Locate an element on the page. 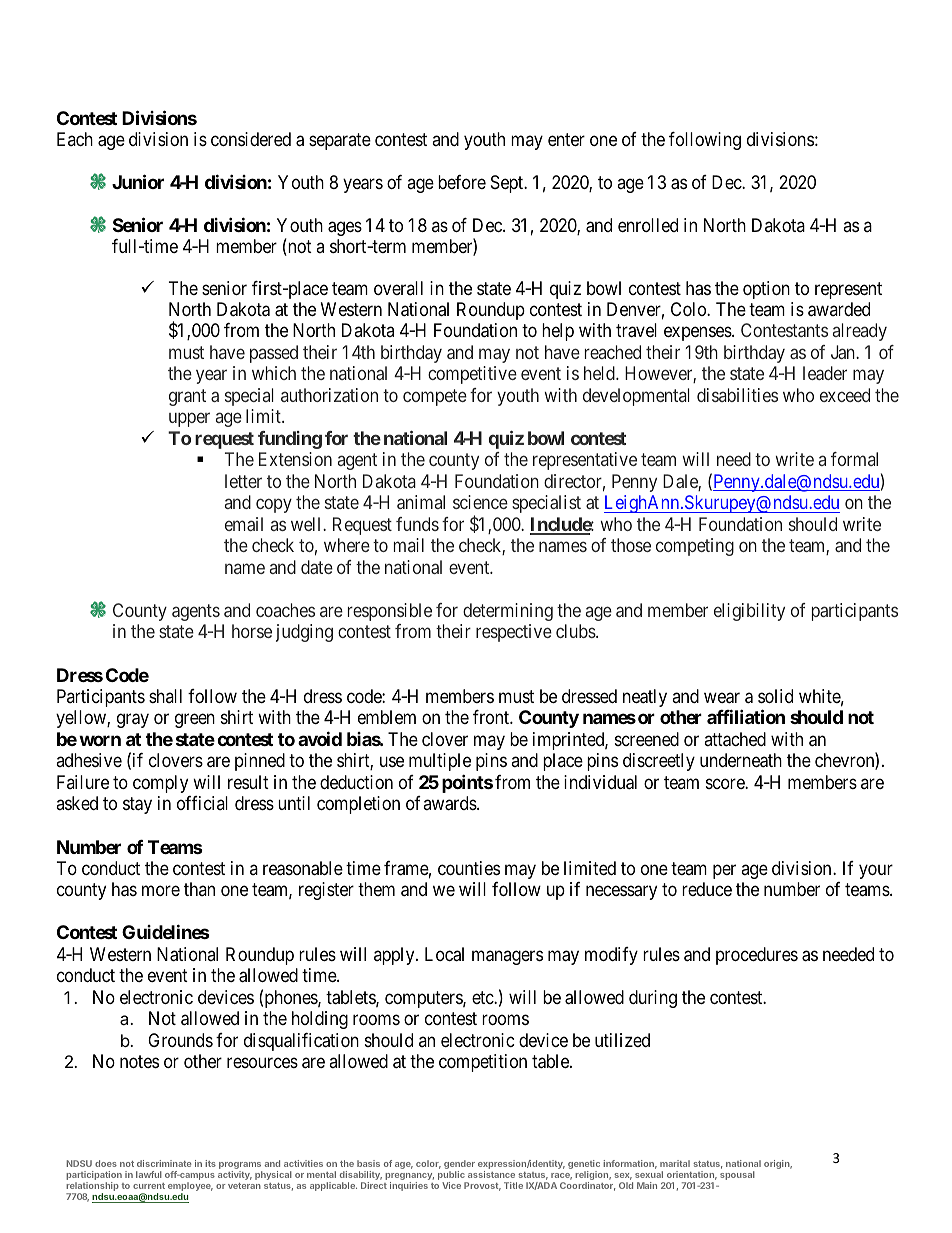  letter is located at coordinates (243, 481).
